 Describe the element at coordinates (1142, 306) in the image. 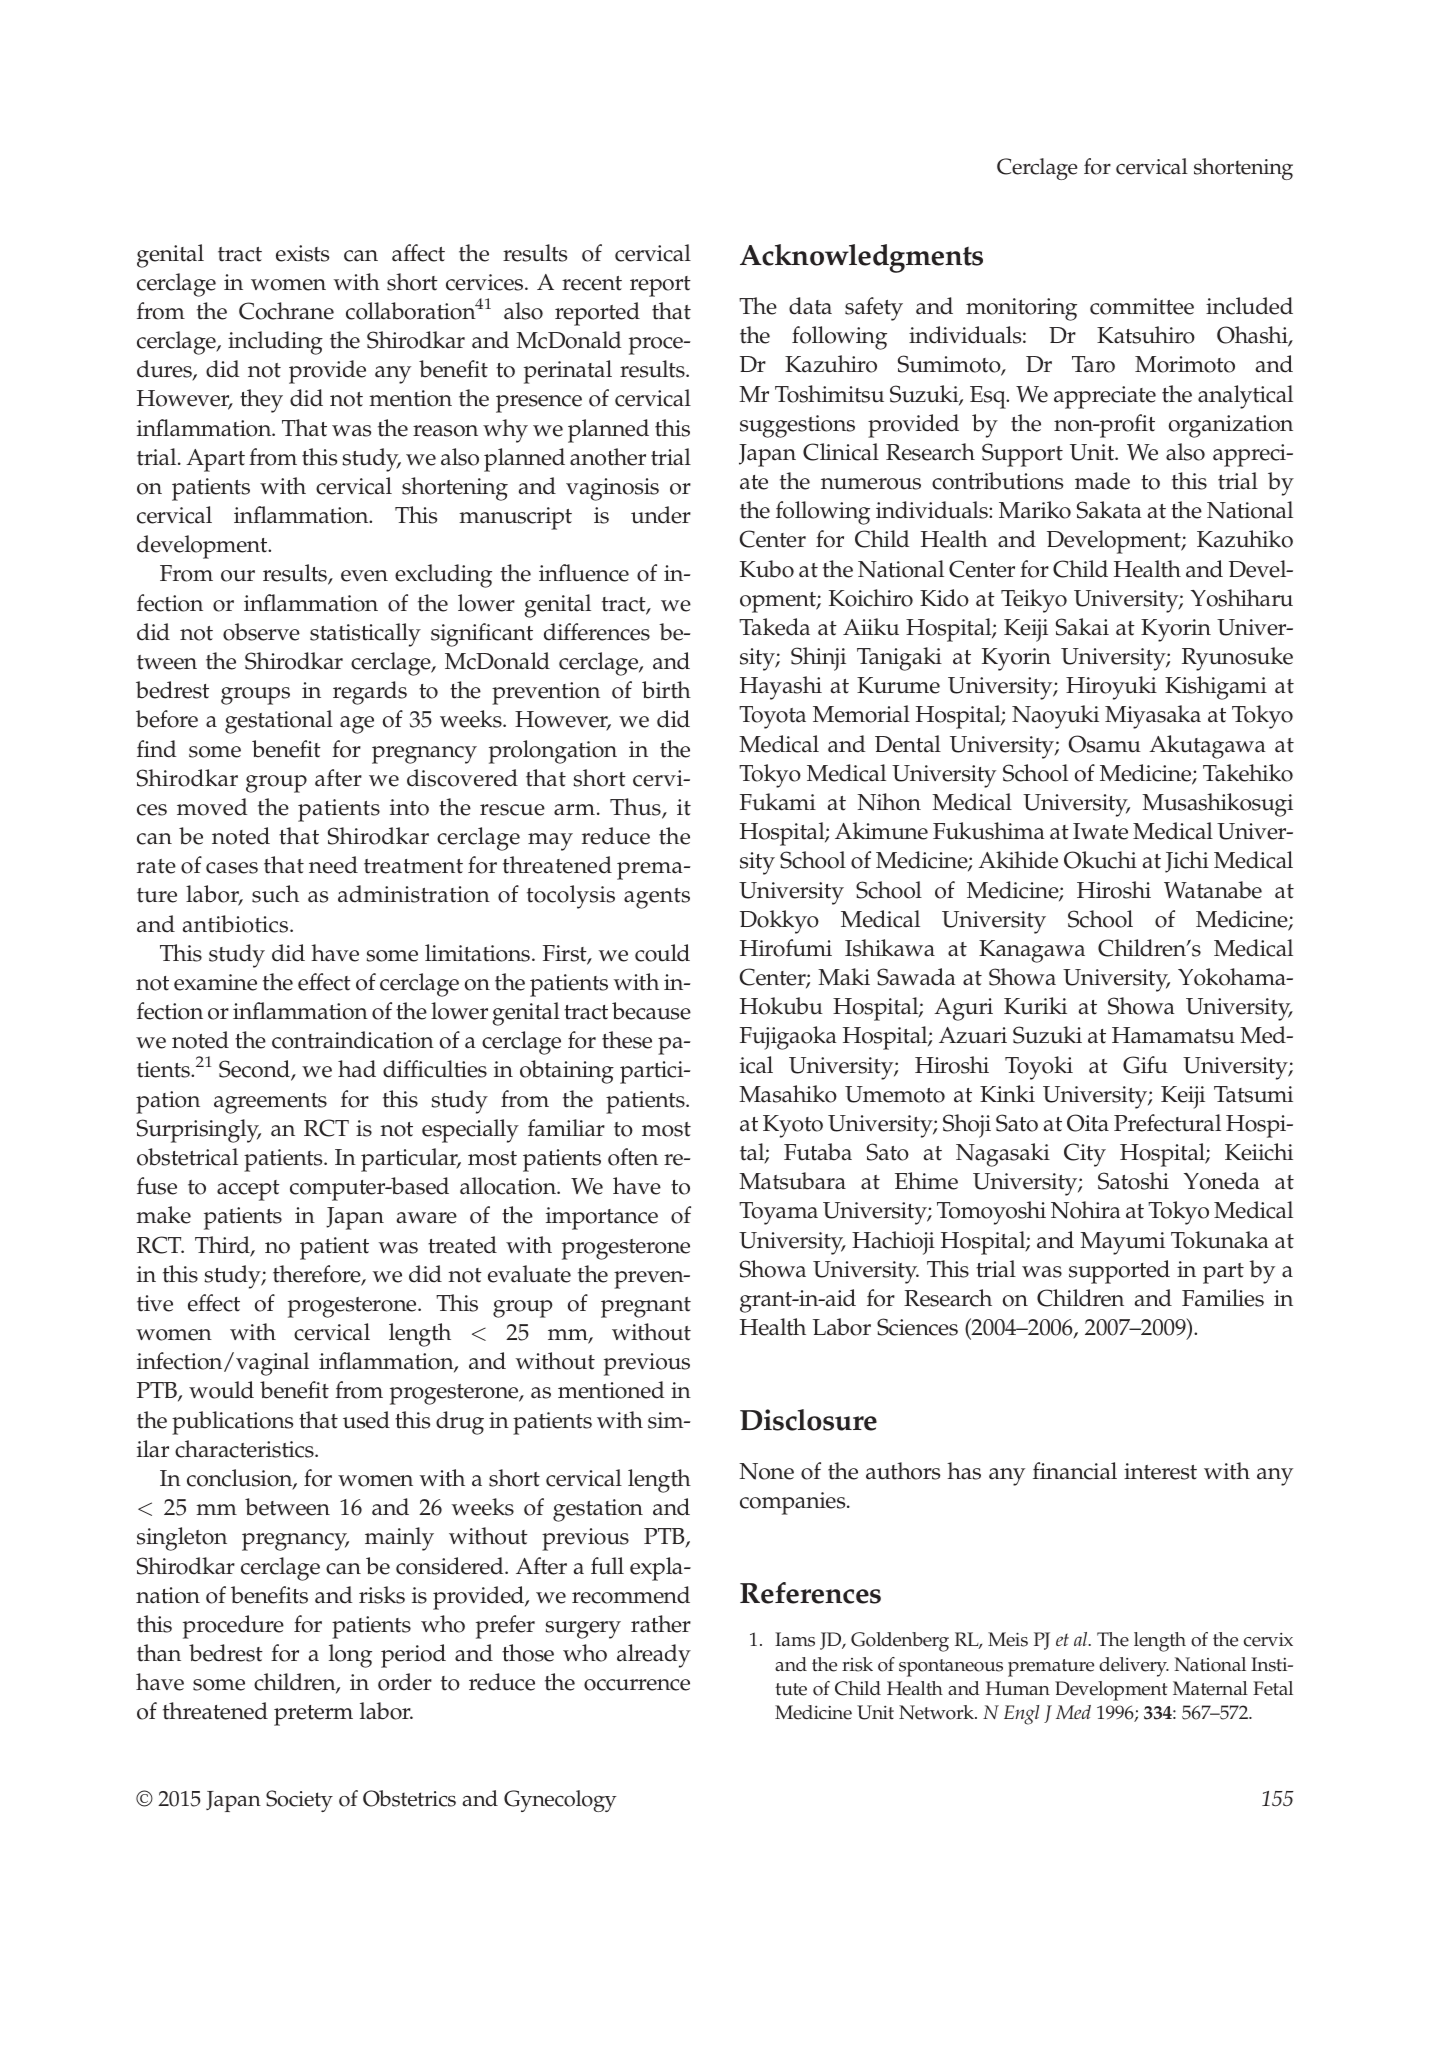

I see `committee` at that location.
